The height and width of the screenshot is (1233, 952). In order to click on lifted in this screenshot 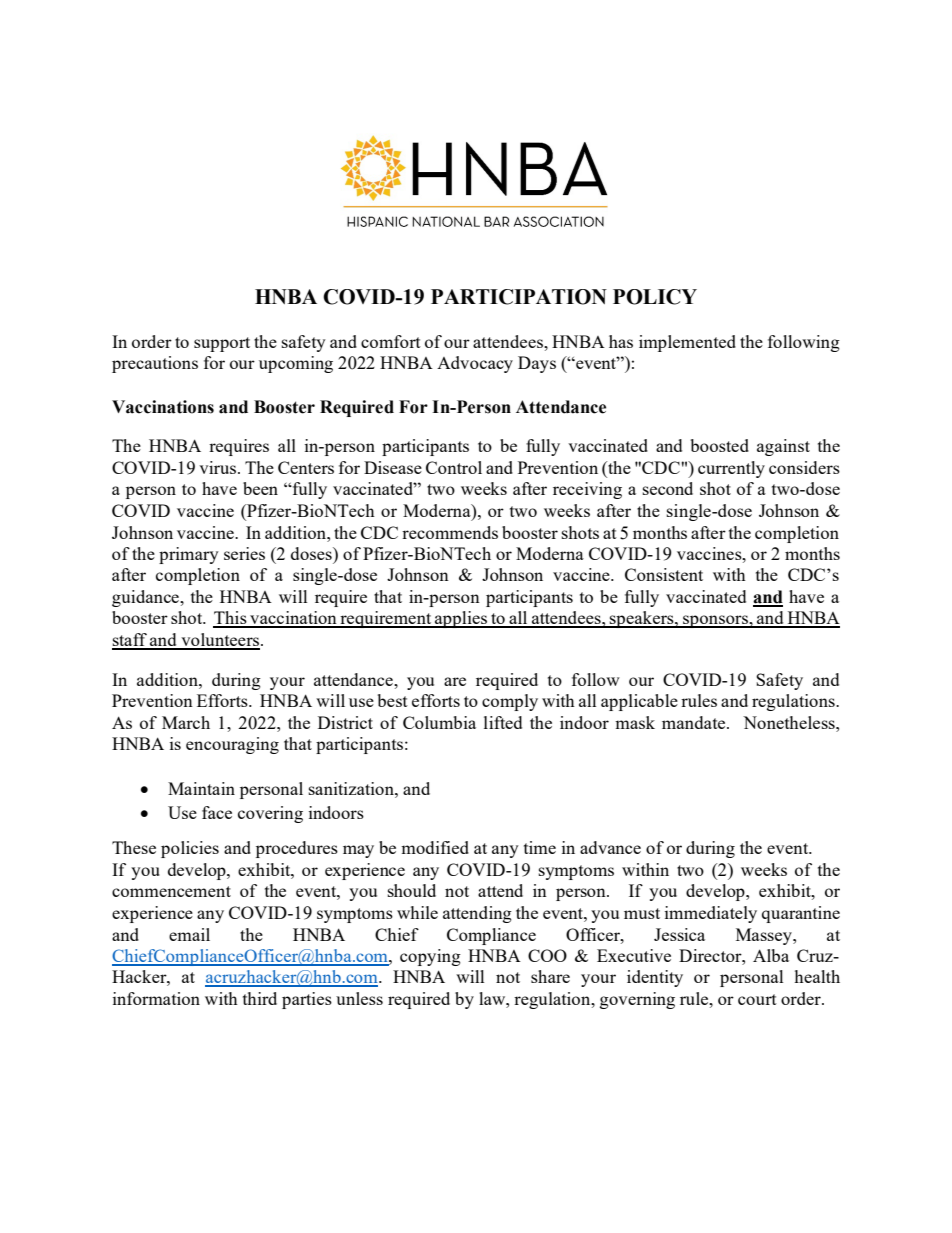, I will do `click(503, 722)`.
